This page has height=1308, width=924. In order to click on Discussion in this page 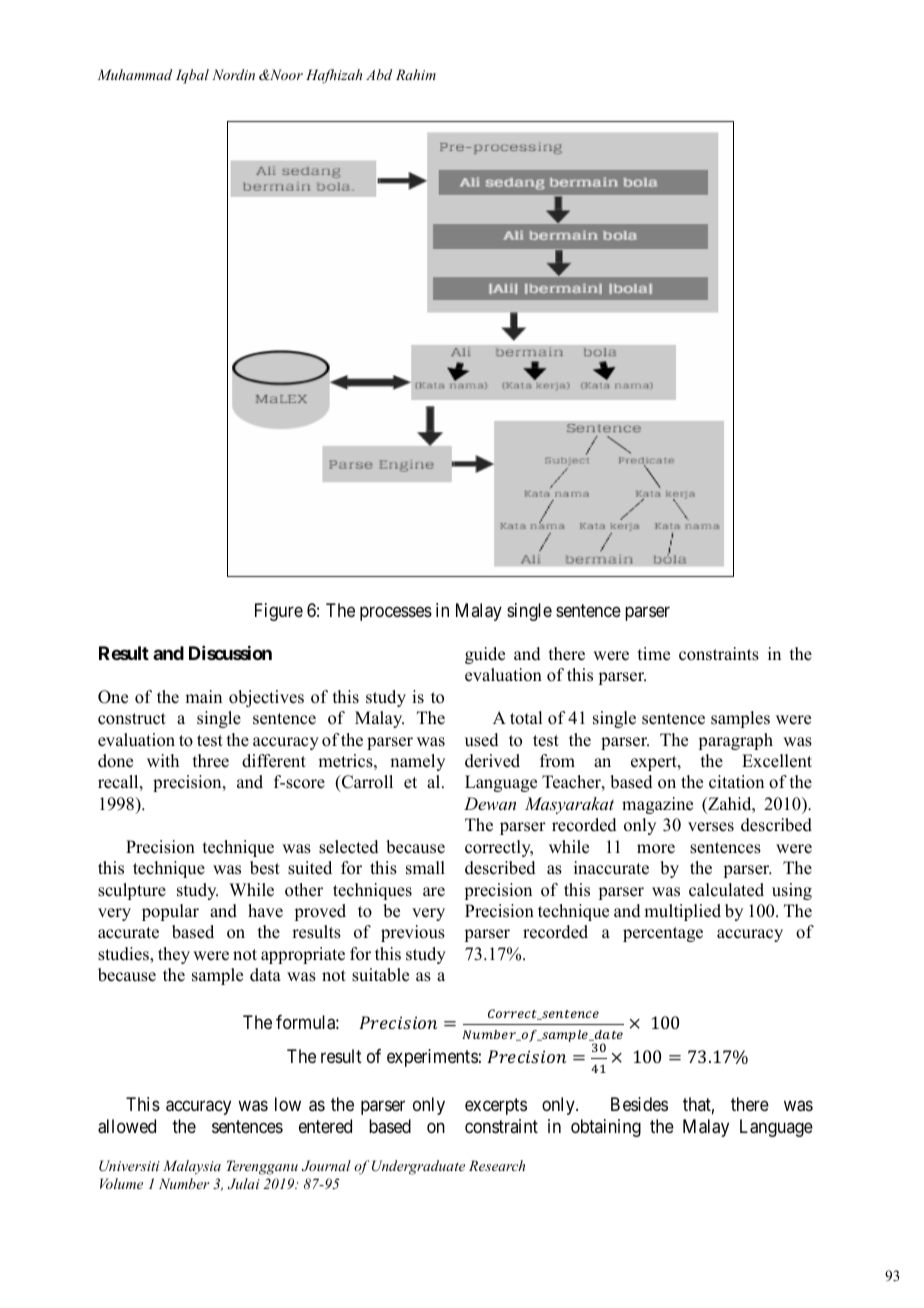, I will do `click(230, 653)`.
